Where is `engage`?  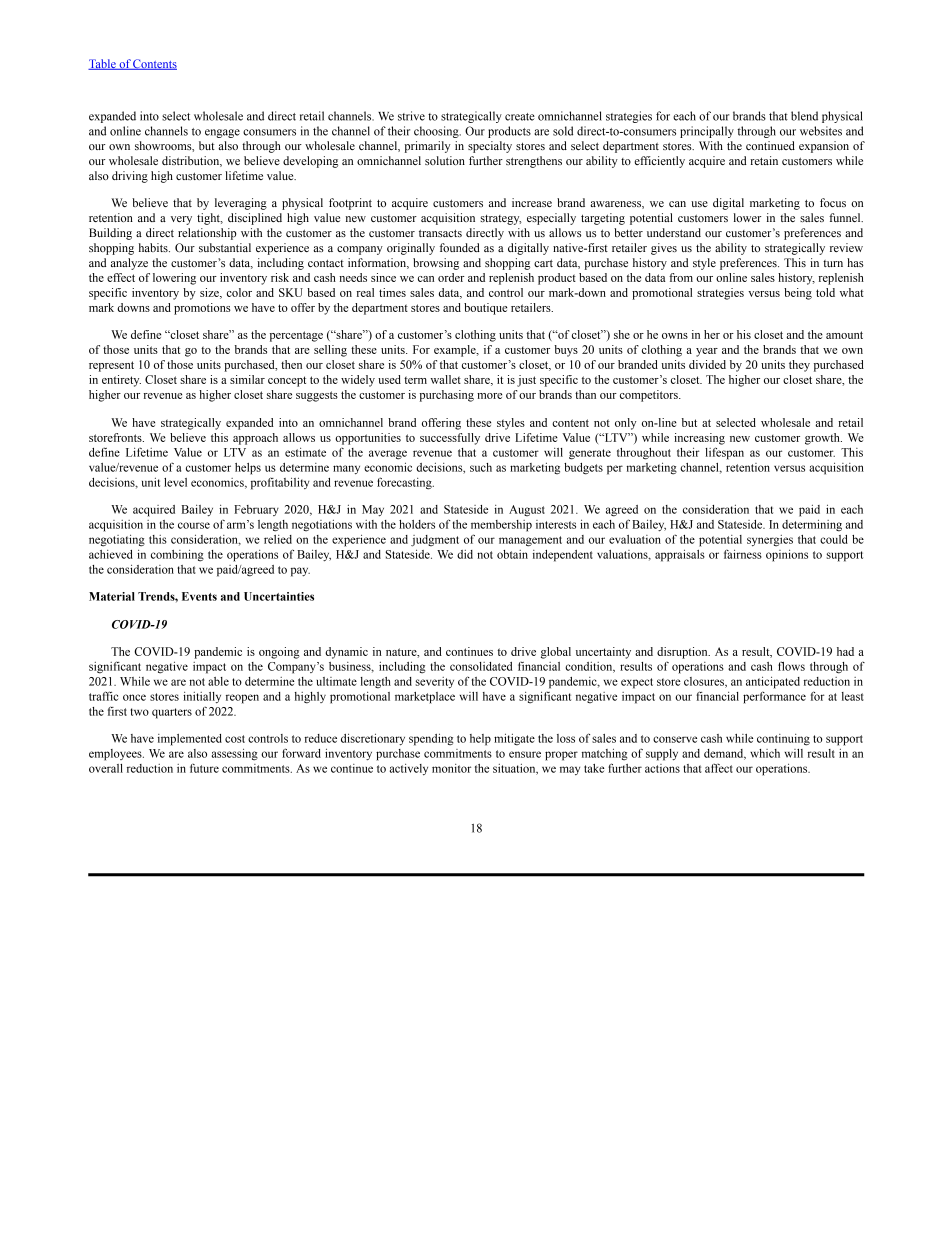 engage is located at coordinates (222, 133).
